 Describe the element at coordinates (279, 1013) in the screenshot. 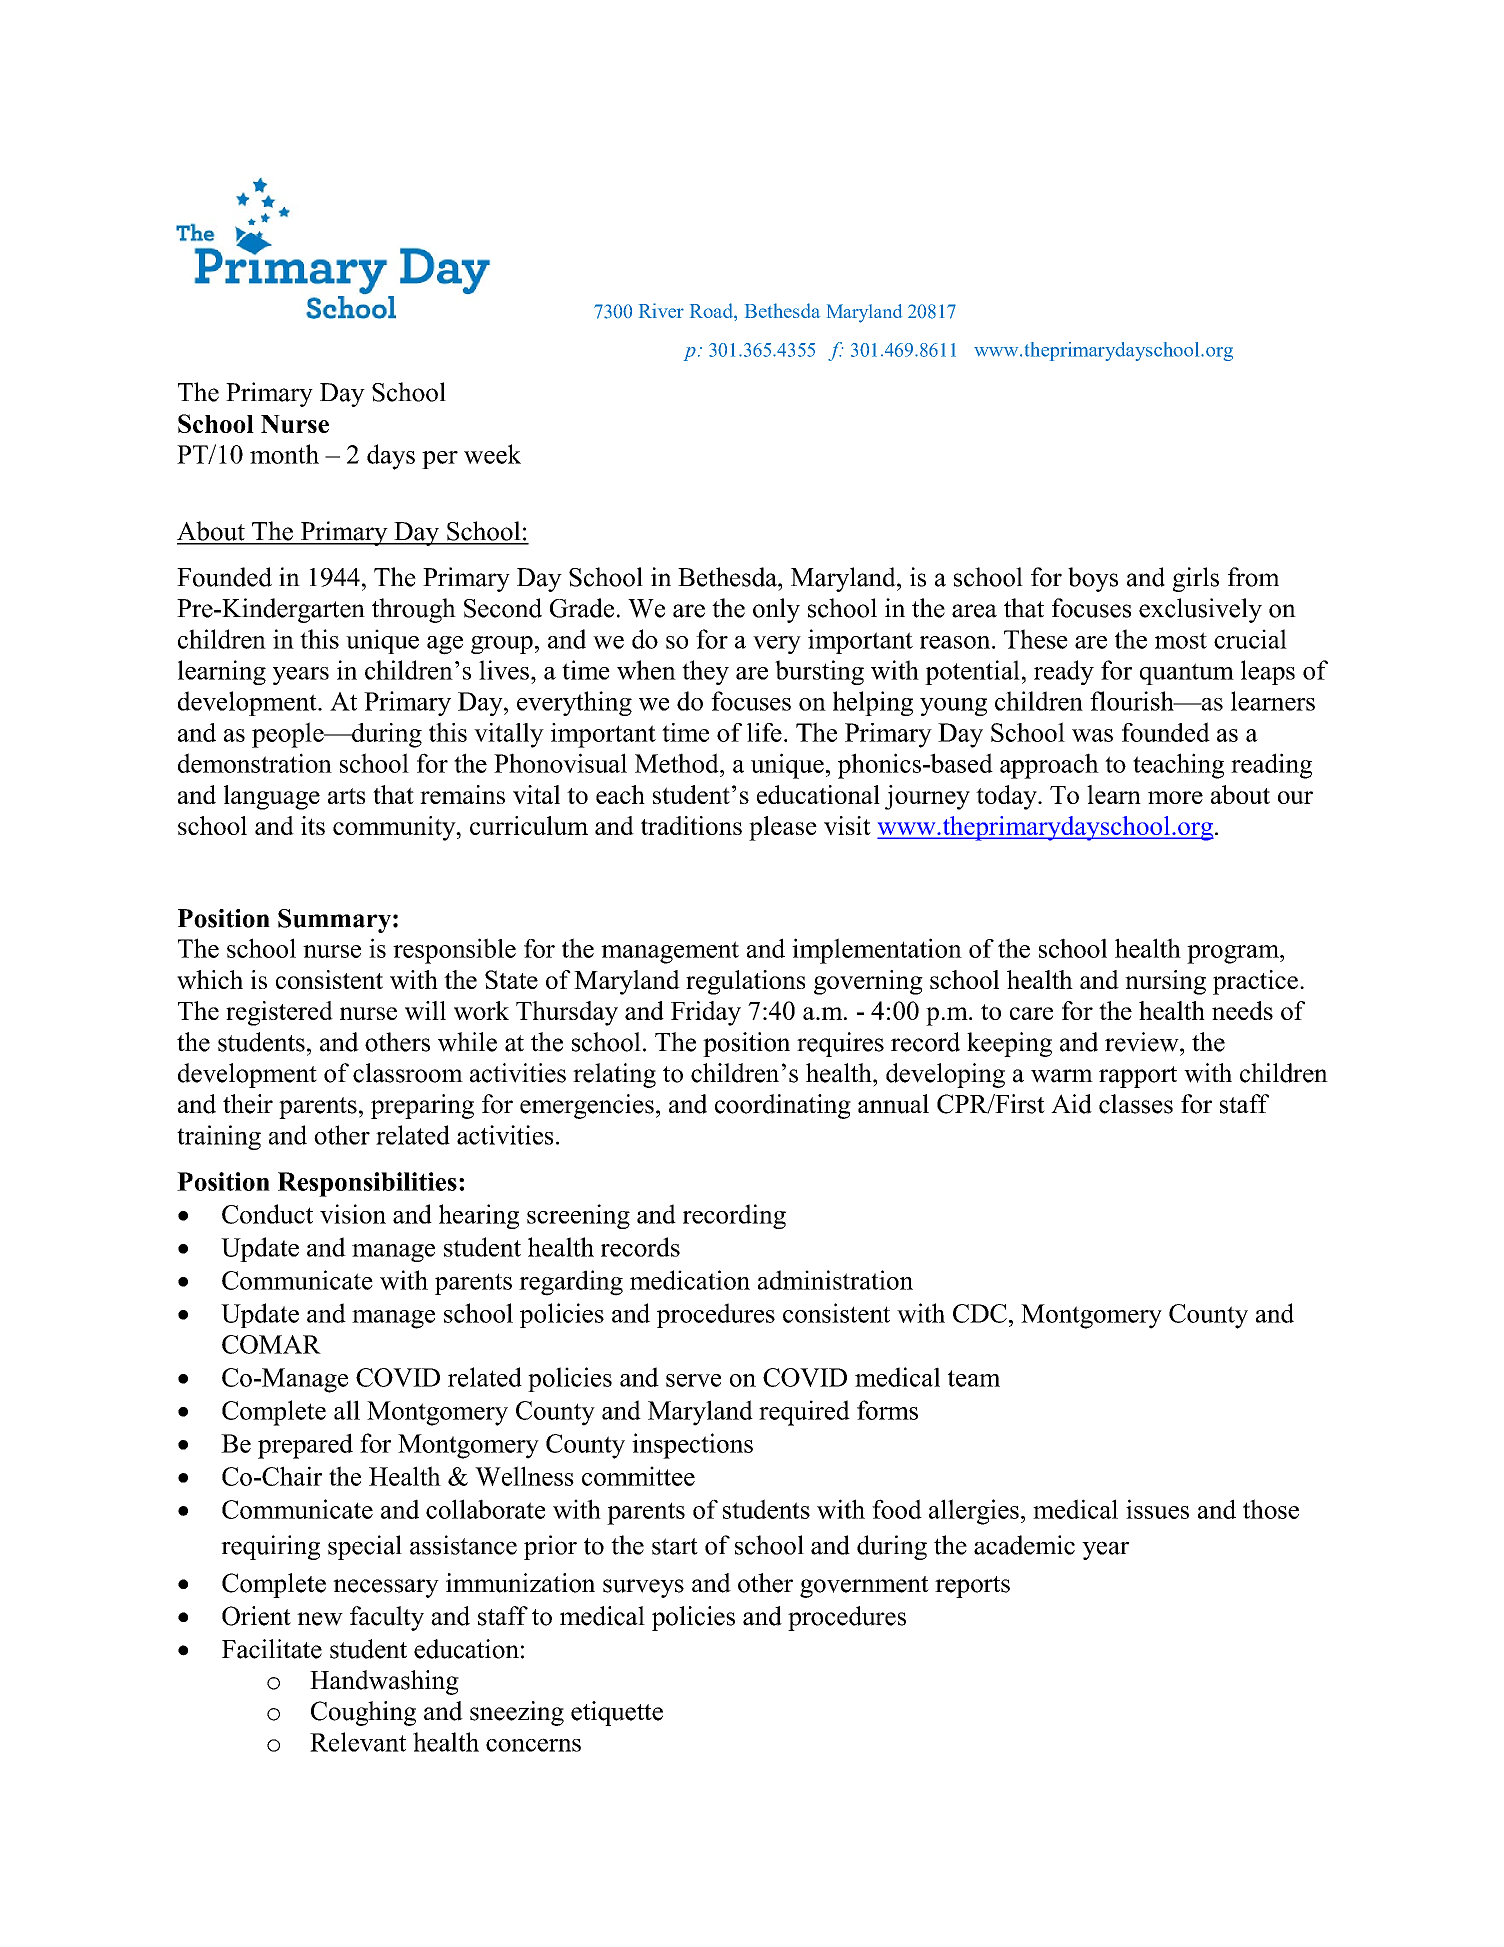

I see `registered` at that location.
